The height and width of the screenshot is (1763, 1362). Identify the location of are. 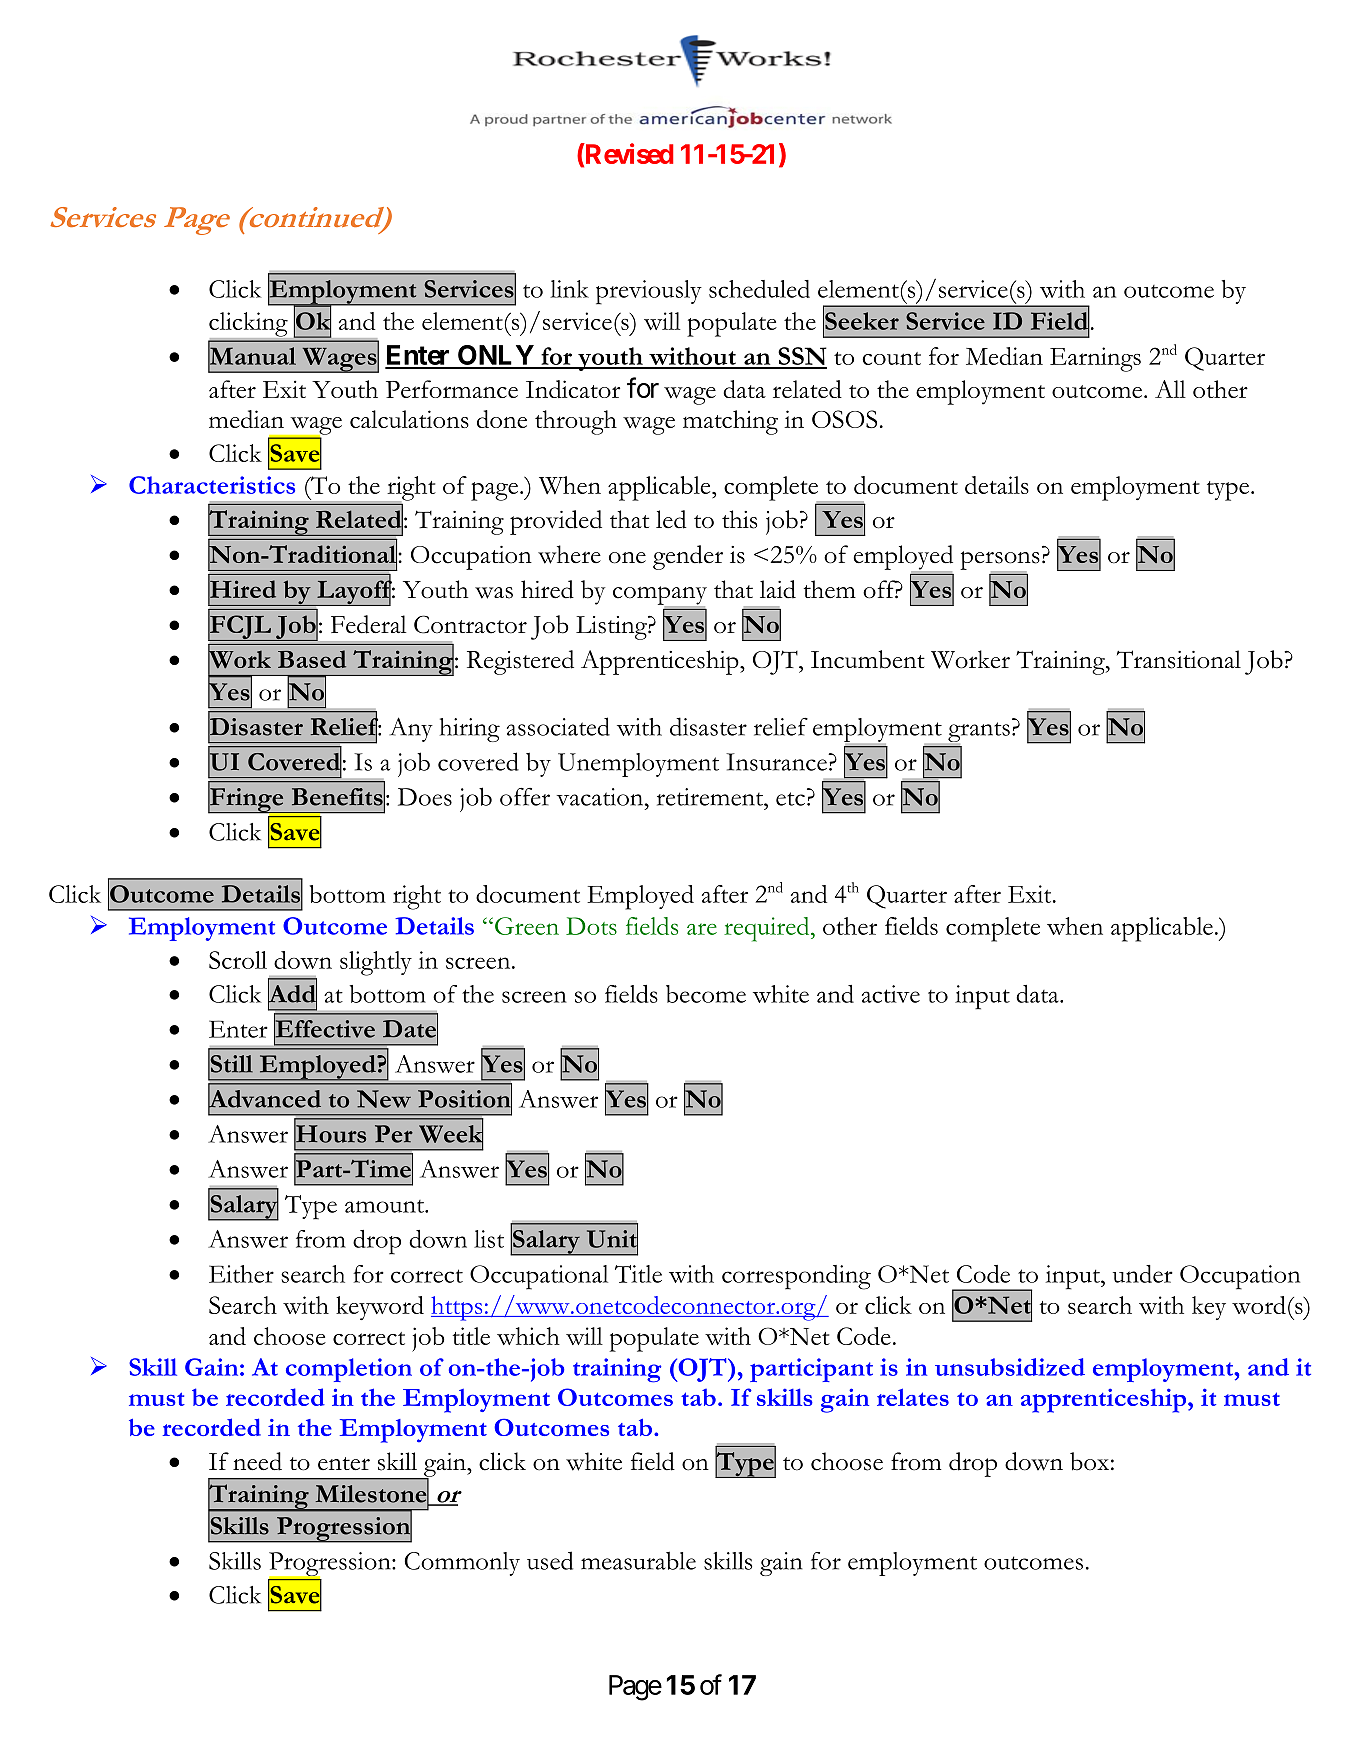
(702, 929).
